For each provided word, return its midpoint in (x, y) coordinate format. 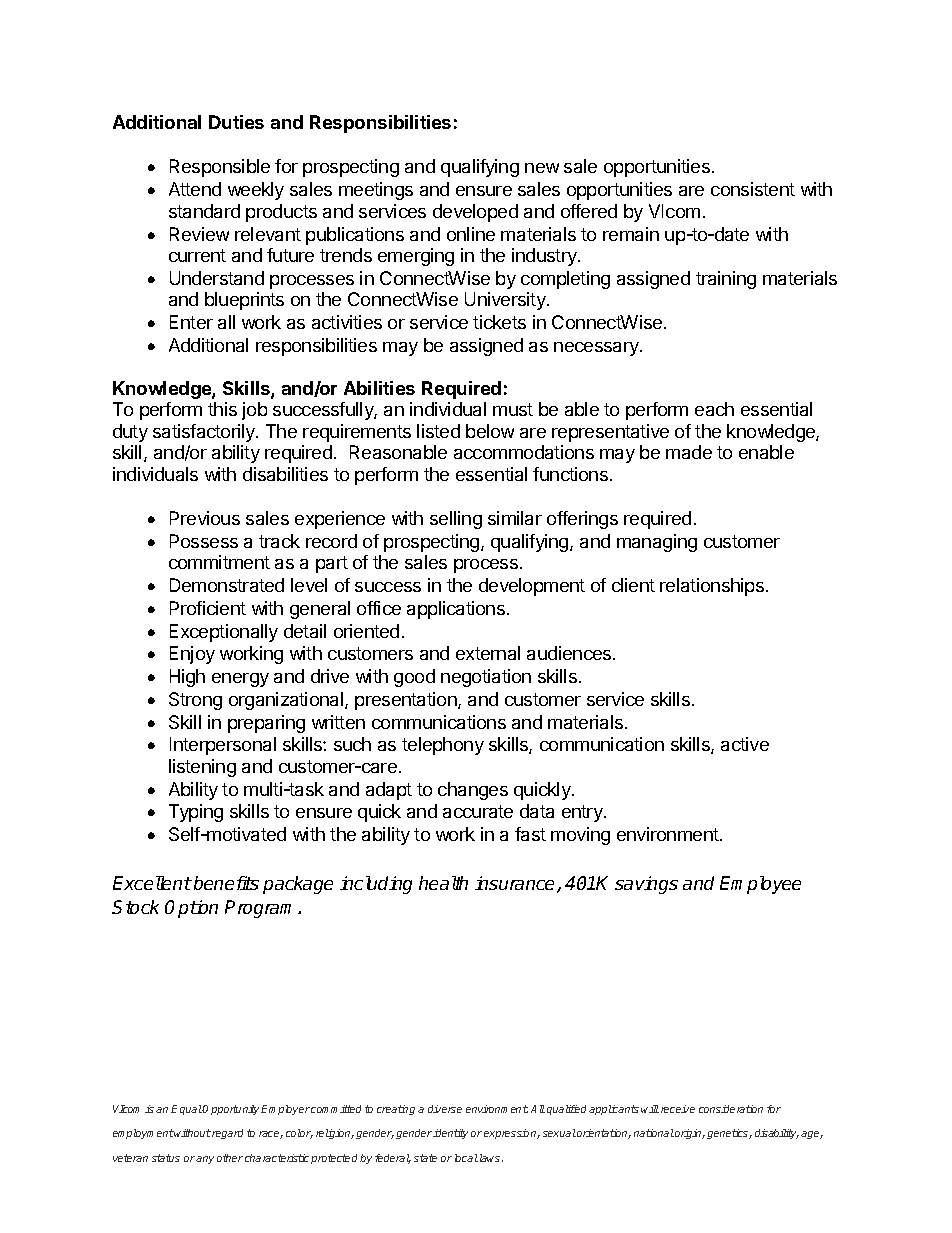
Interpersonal (223, 746)
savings (646, 885)
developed (475, 213)
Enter (191, 322)
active (745, 744)
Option (191, 909)
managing (657, 543)
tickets (499, 322)
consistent (753, 189)
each (714, 409)
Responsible (220, 168)
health (443, 883)
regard (227, 1134)
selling (456, 520)
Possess (204, 541)
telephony (443, 746)
